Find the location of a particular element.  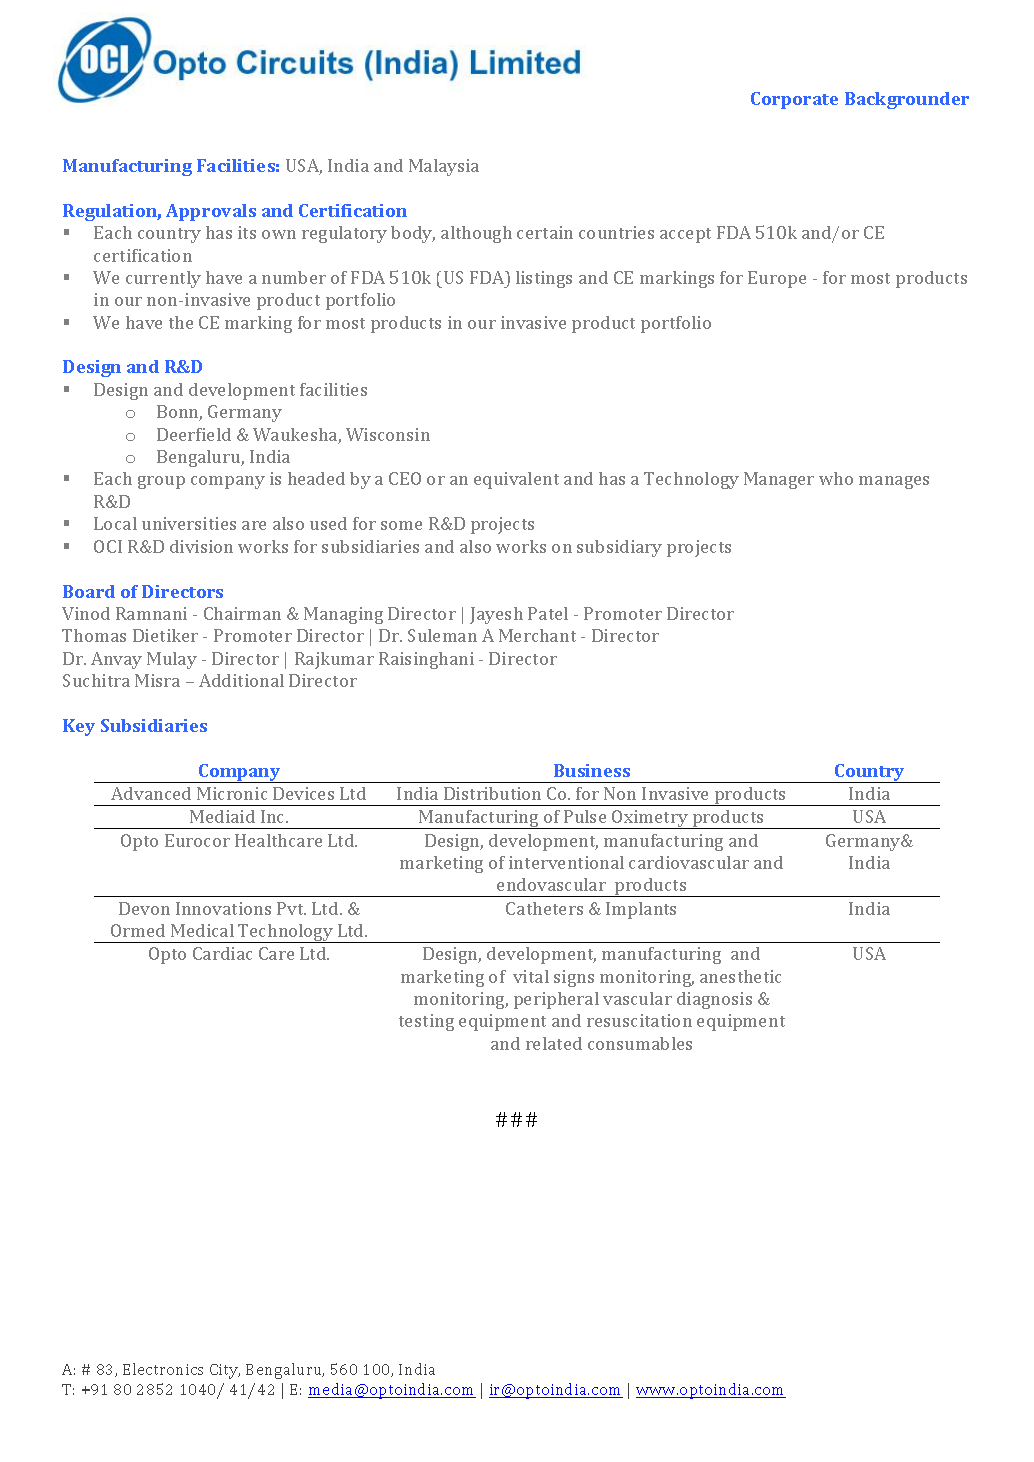

Corporate is located at coordinates (794, 100).
